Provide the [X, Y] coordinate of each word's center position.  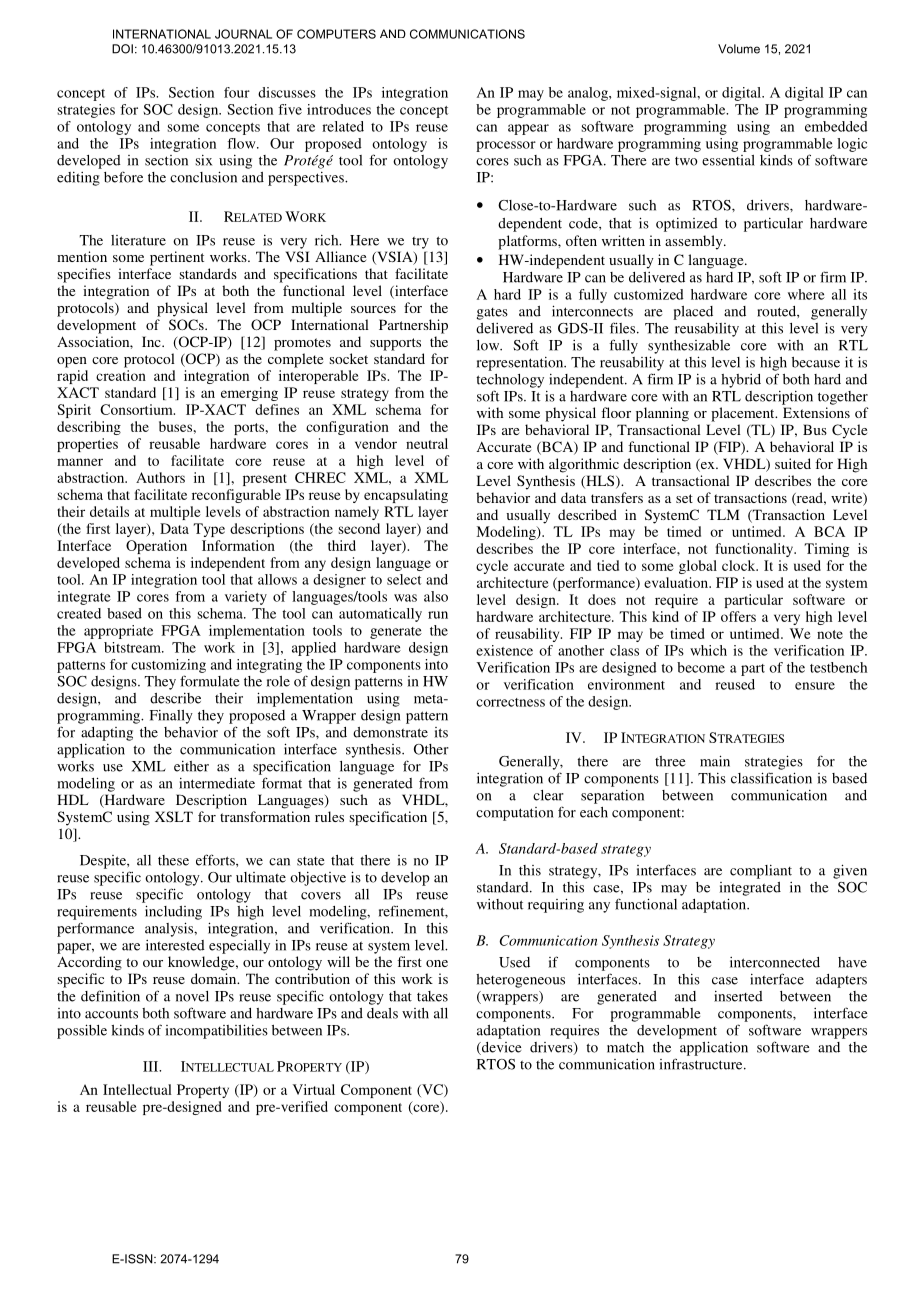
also [436, 596]
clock [740, 565]
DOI [122, 49]
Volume [739, 49]
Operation [156, 547]
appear [528, 129]
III [152, 1066]
